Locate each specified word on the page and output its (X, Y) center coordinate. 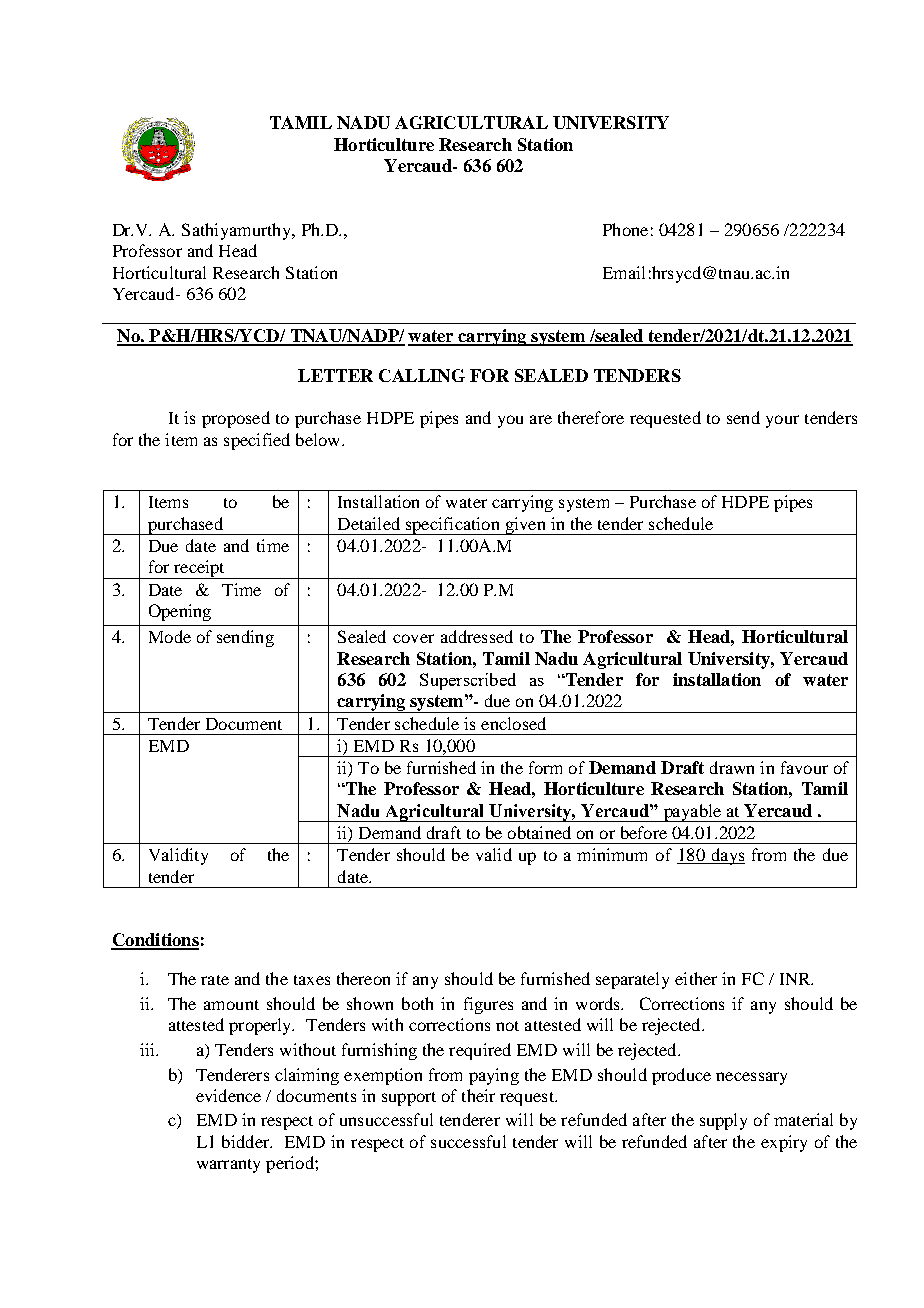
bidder (247, 1141)
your (782, 421)
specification (452, 526)
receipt (199, 569)
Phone (625, 229)
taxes (312, 980)
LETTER (335, 375)
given (525, 526)
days (727, 856)
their (478, 1095)
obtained (539, 832)
